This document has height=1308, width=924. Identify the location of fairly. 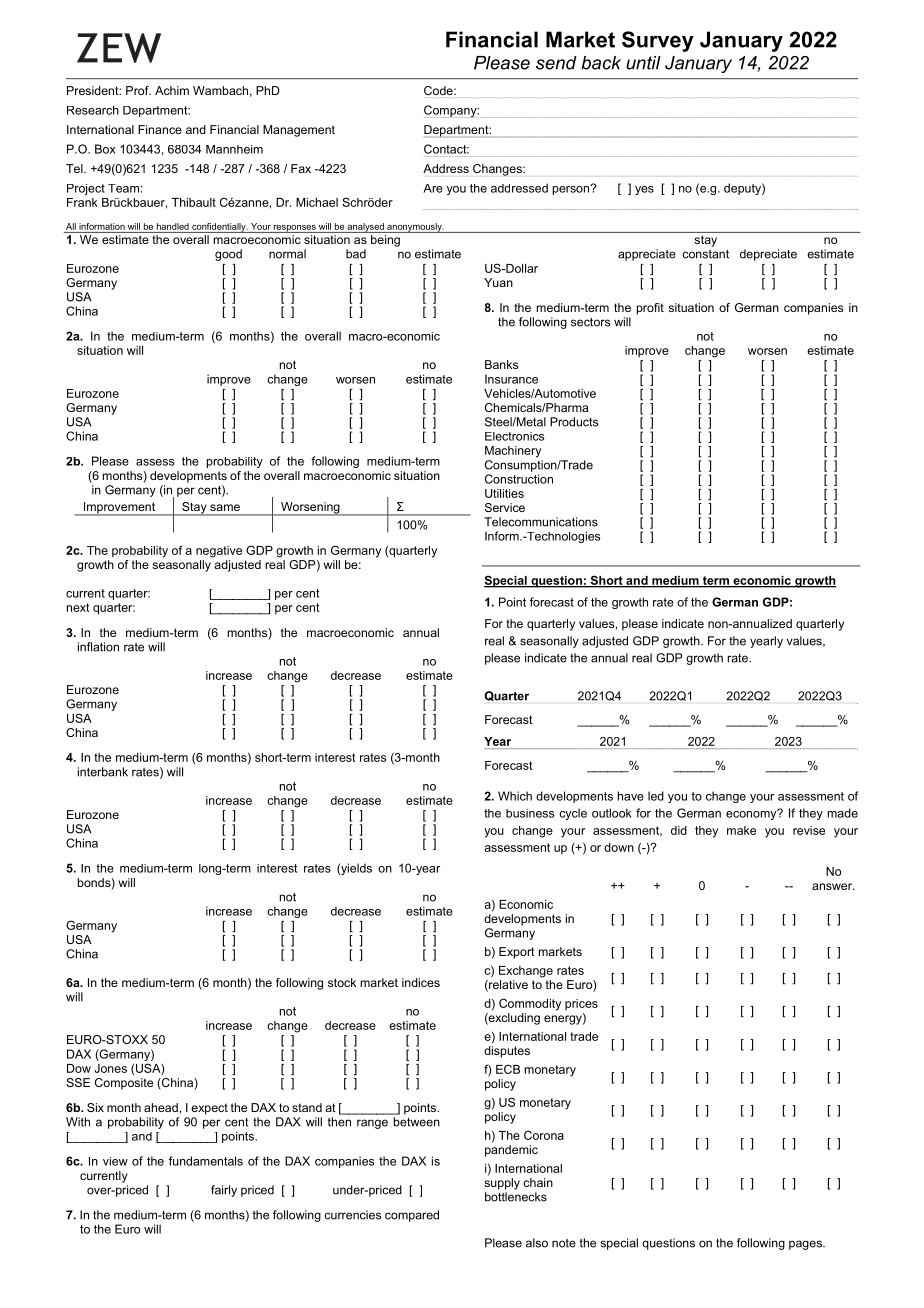
(224, 1191).
